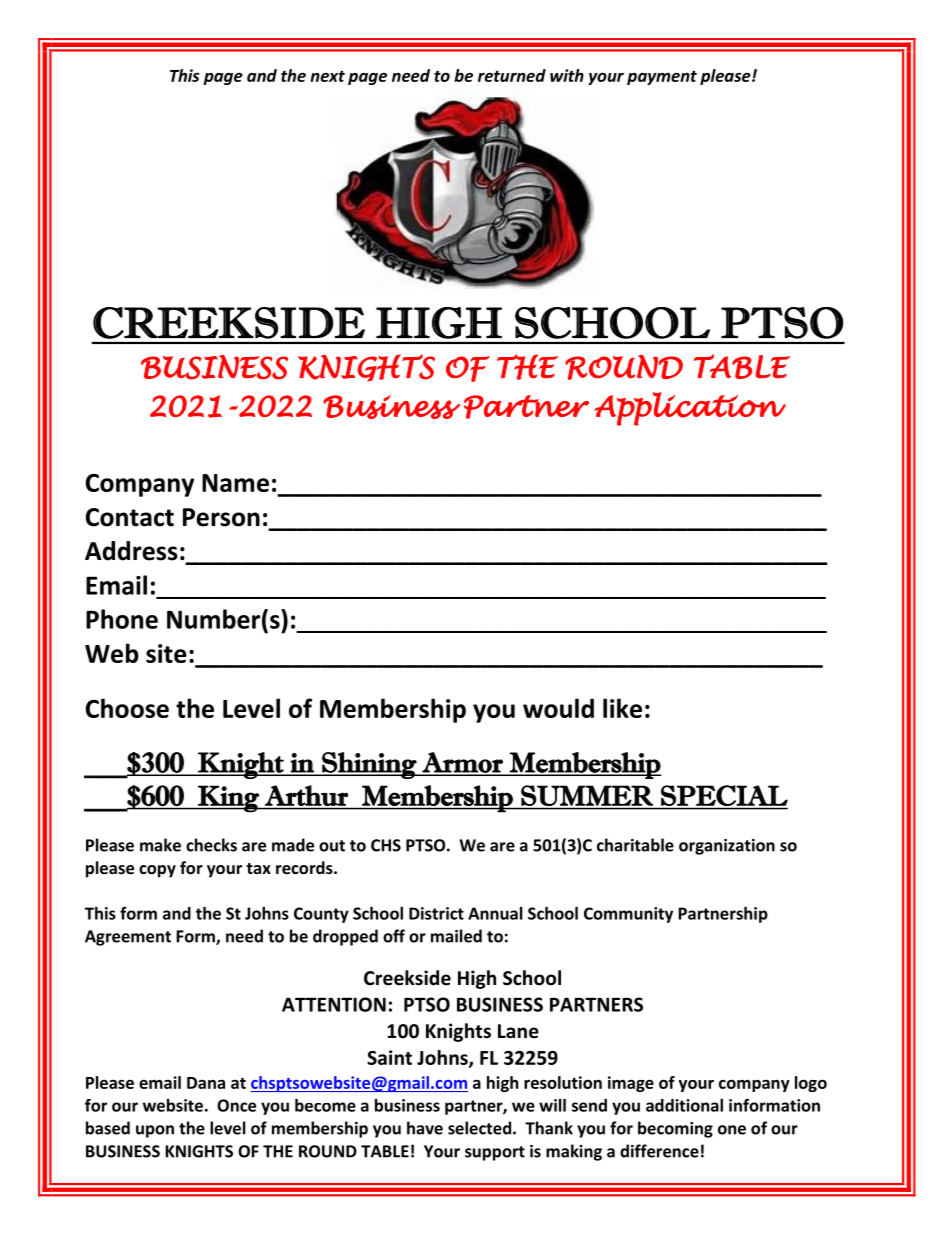  What do you see at coordinates (327, 76) in the document?
I see `next` at bounding box center [327, 76].
